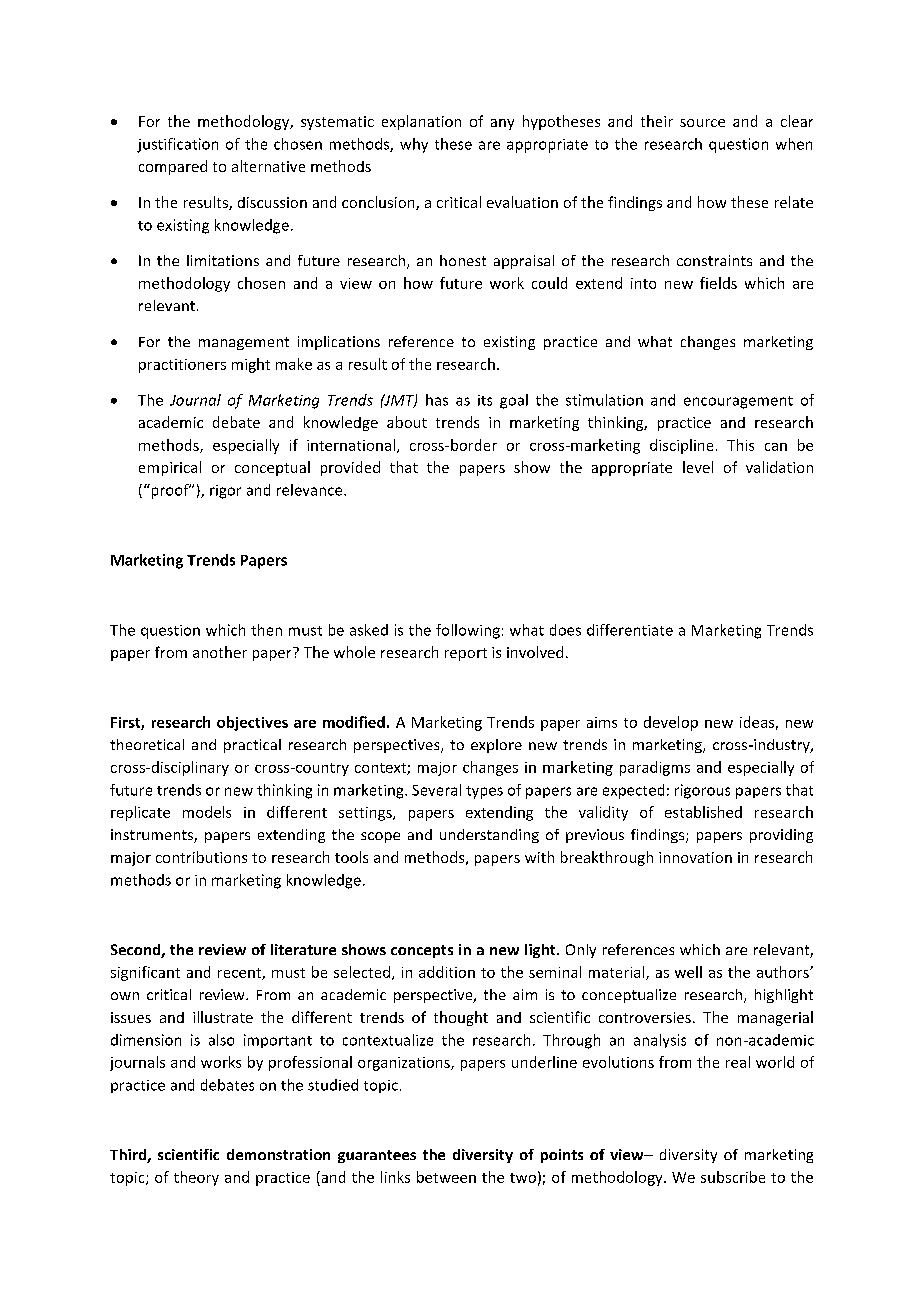  Describe the element at coordinates (177, 145) in the image. I see `justification` at that location.
